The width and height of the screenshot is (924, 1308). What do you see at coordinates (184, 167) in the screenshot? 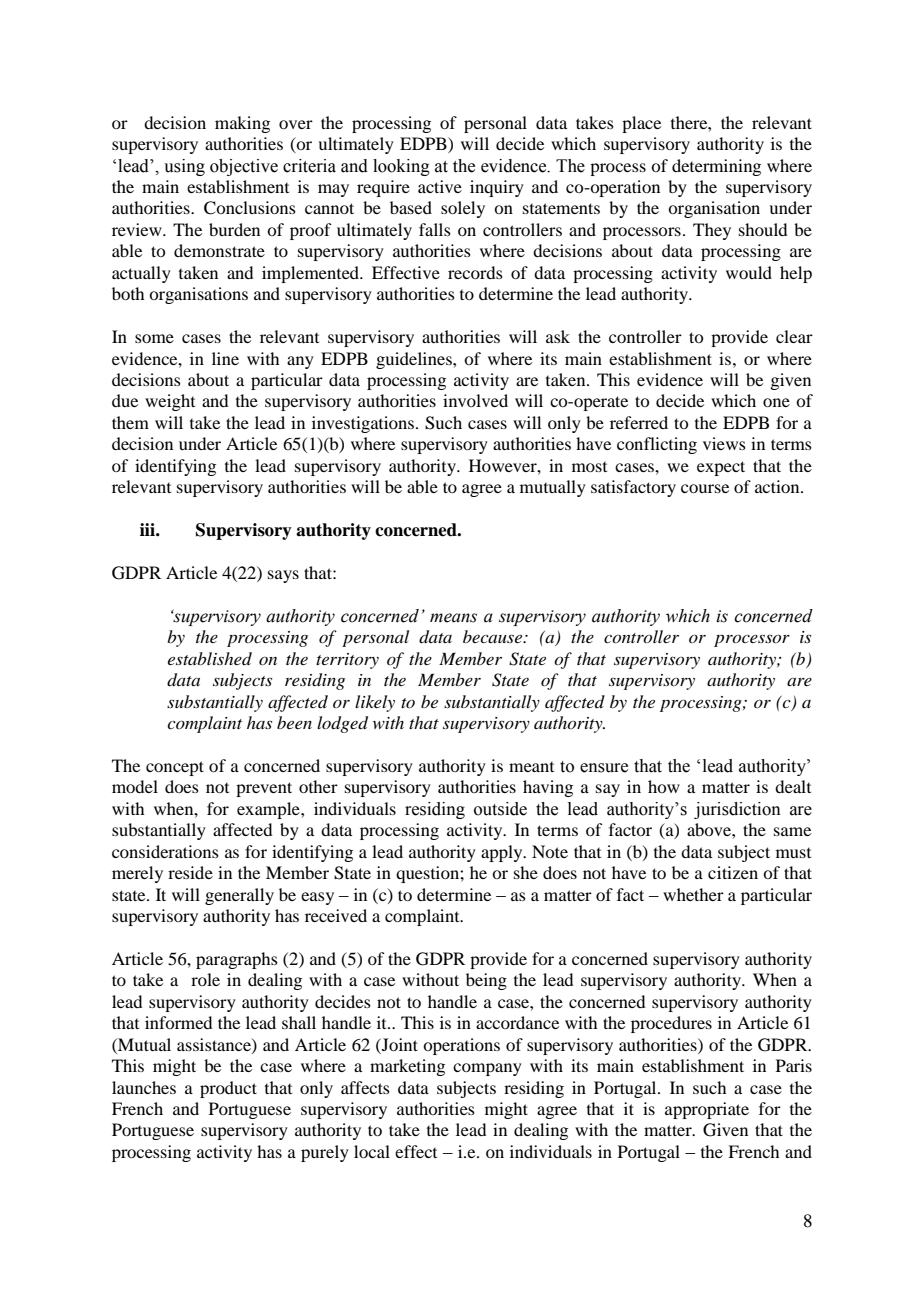
I see `using` at bounding box center [184, 167].
